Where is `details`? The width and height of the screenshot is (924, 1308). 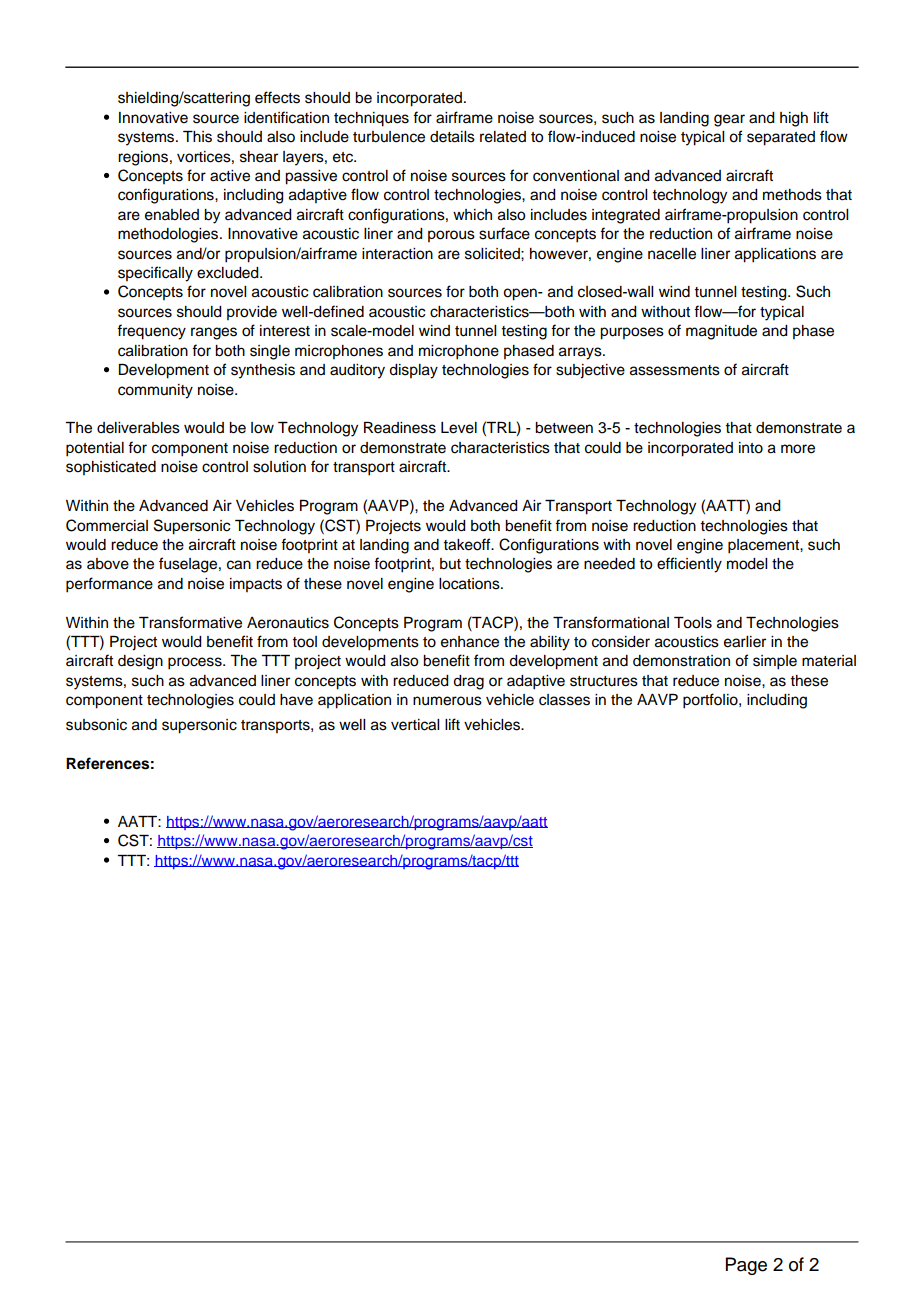
details is located at coordinates (452, 137).
